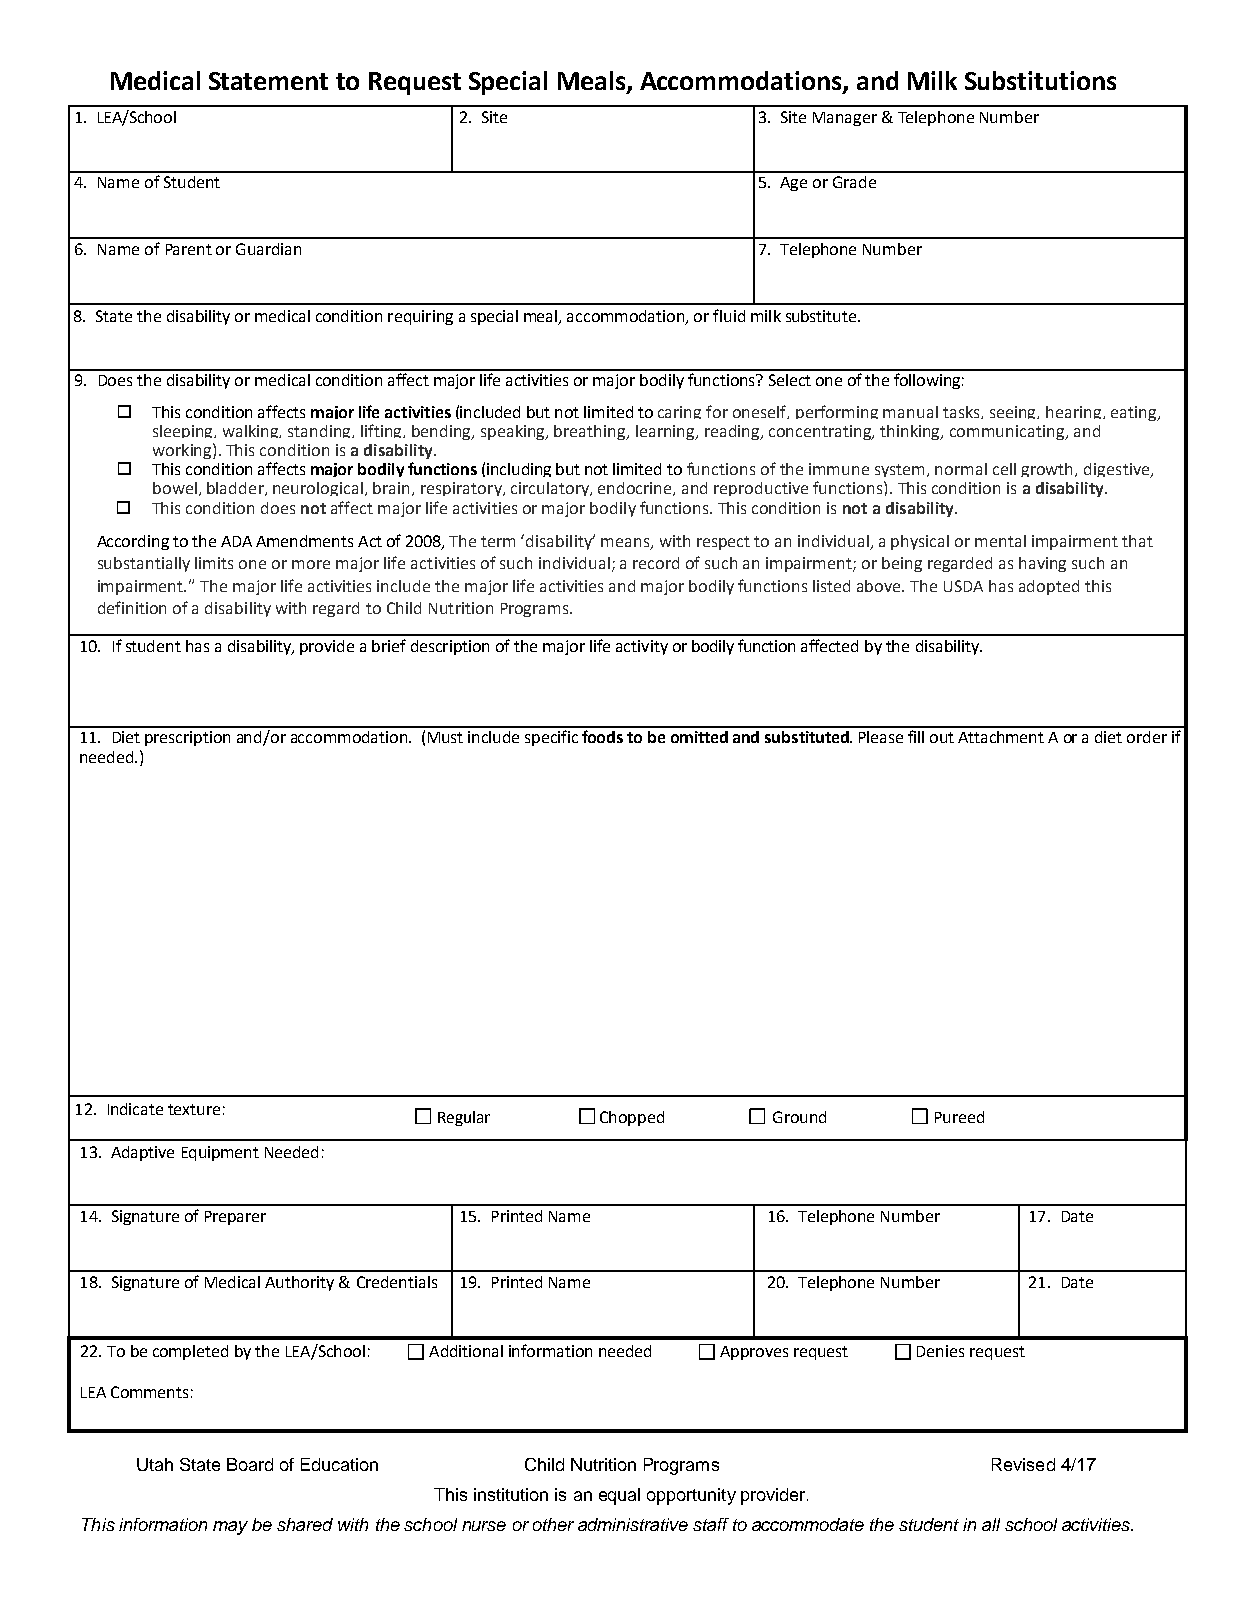 The width and height of the document is (1243, 1609). I want to click on out, so click(942, 737).
